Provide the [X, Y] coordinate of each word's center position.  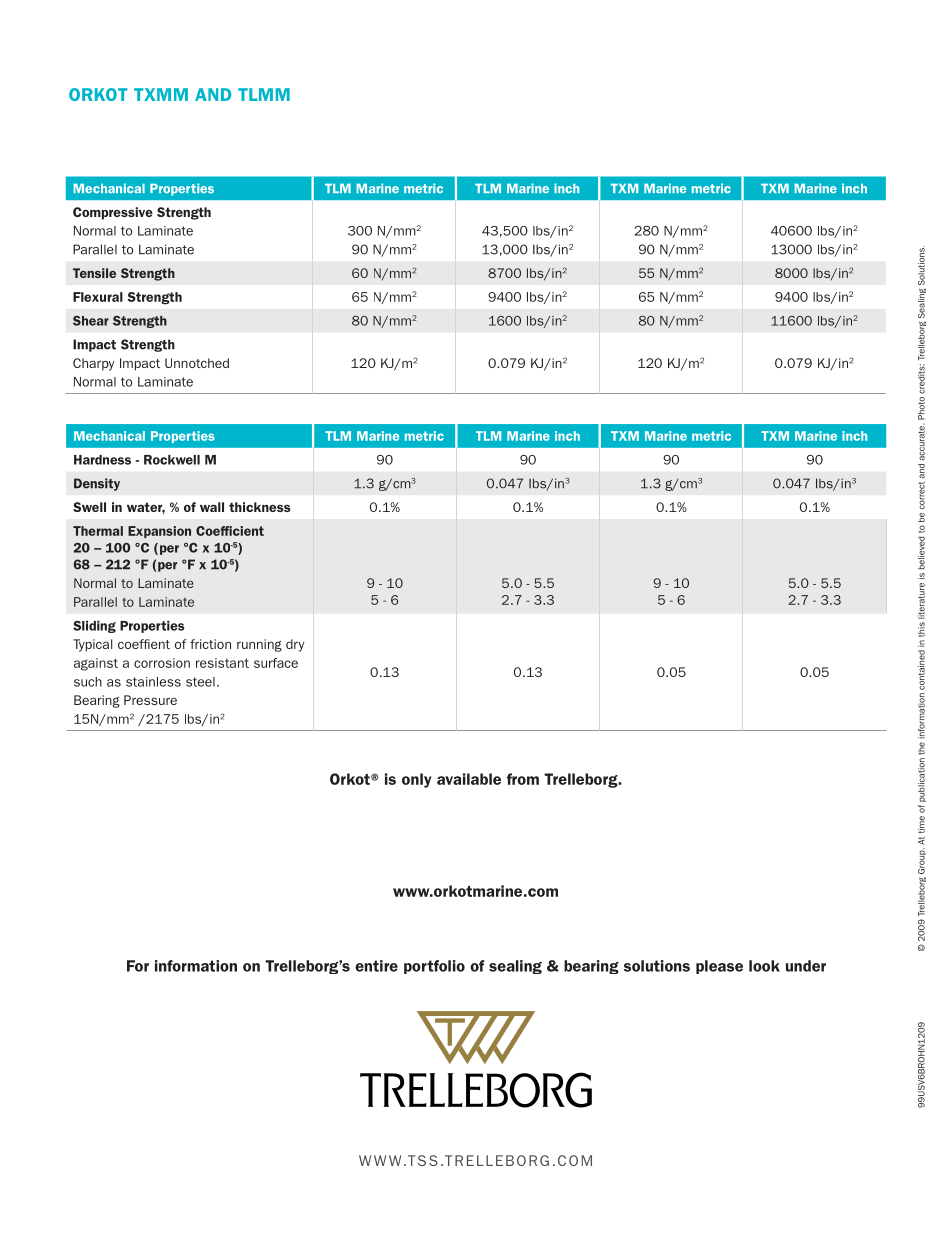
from [523, 779]
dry [295, 645]
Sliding [94, 626]
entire [376, 966]
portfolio [434, 967]
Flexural [98, 297]
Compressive [113, 213]
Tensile [94, 273]
